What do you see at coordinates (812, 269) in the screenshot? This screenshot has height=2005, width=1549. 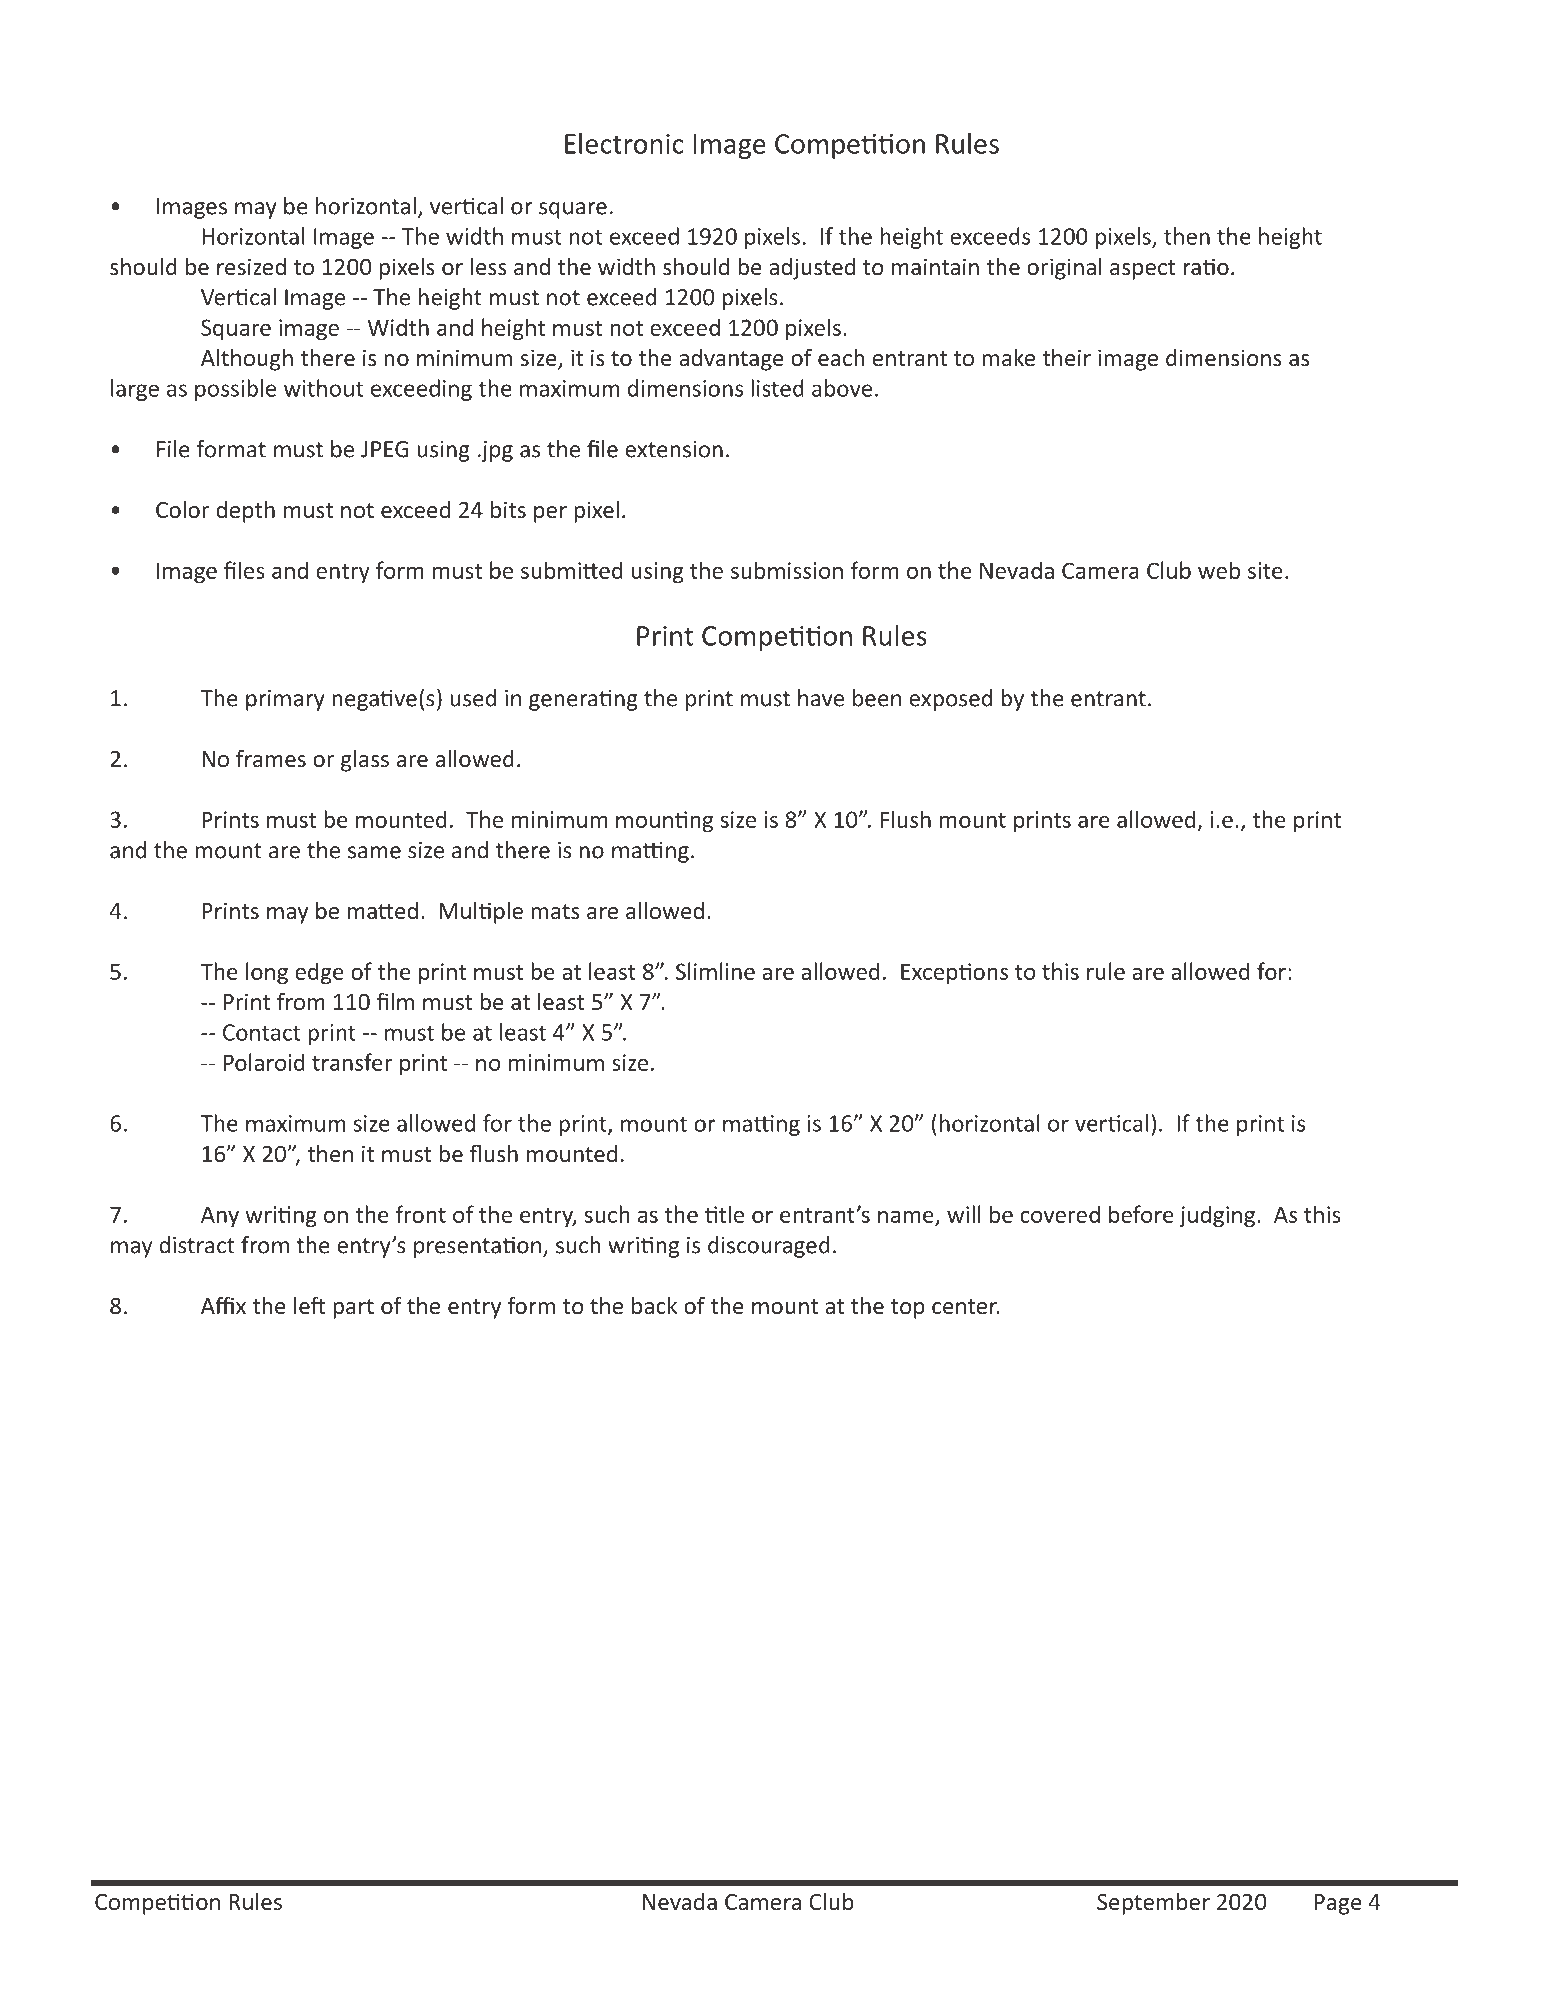 I see `adjusted` at bounding box center [812, 269].
